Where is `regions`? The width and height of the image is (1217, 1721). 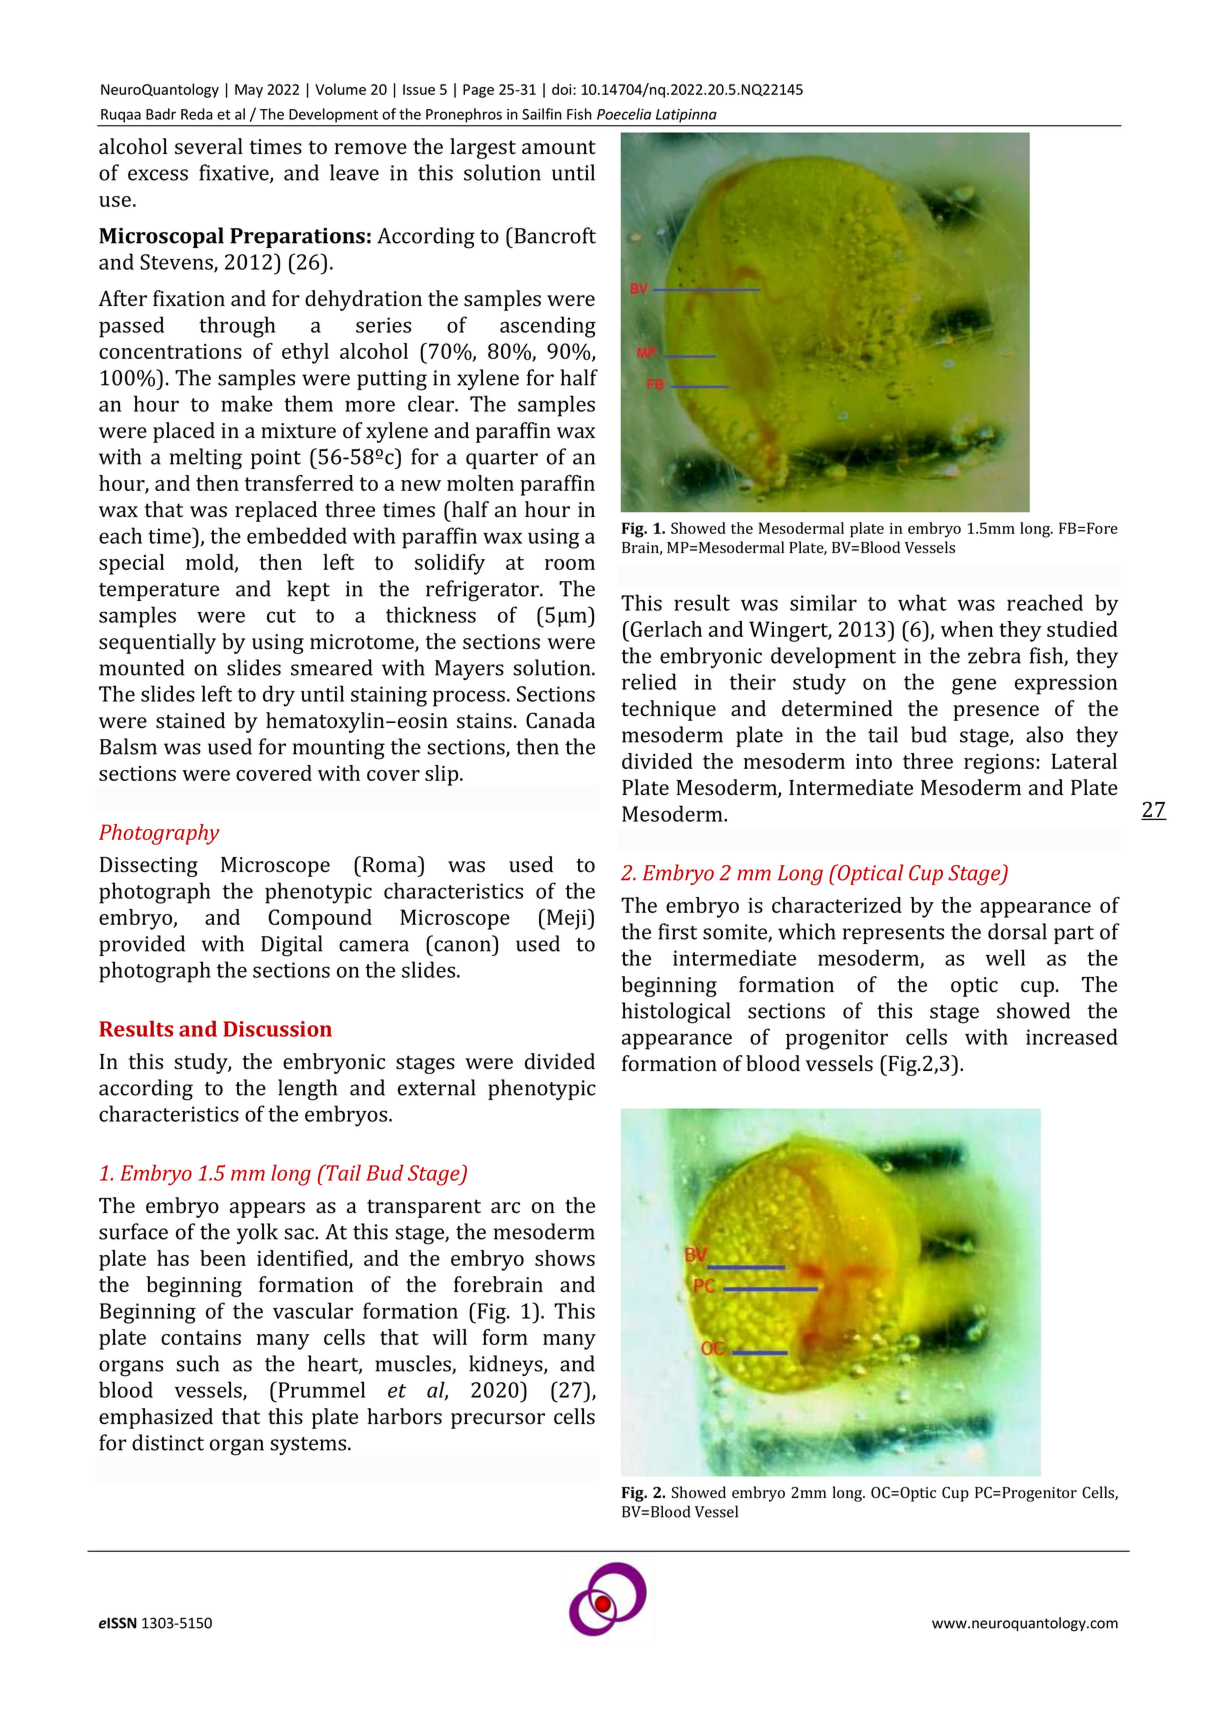
regions is located at coordinates (999, 764).
